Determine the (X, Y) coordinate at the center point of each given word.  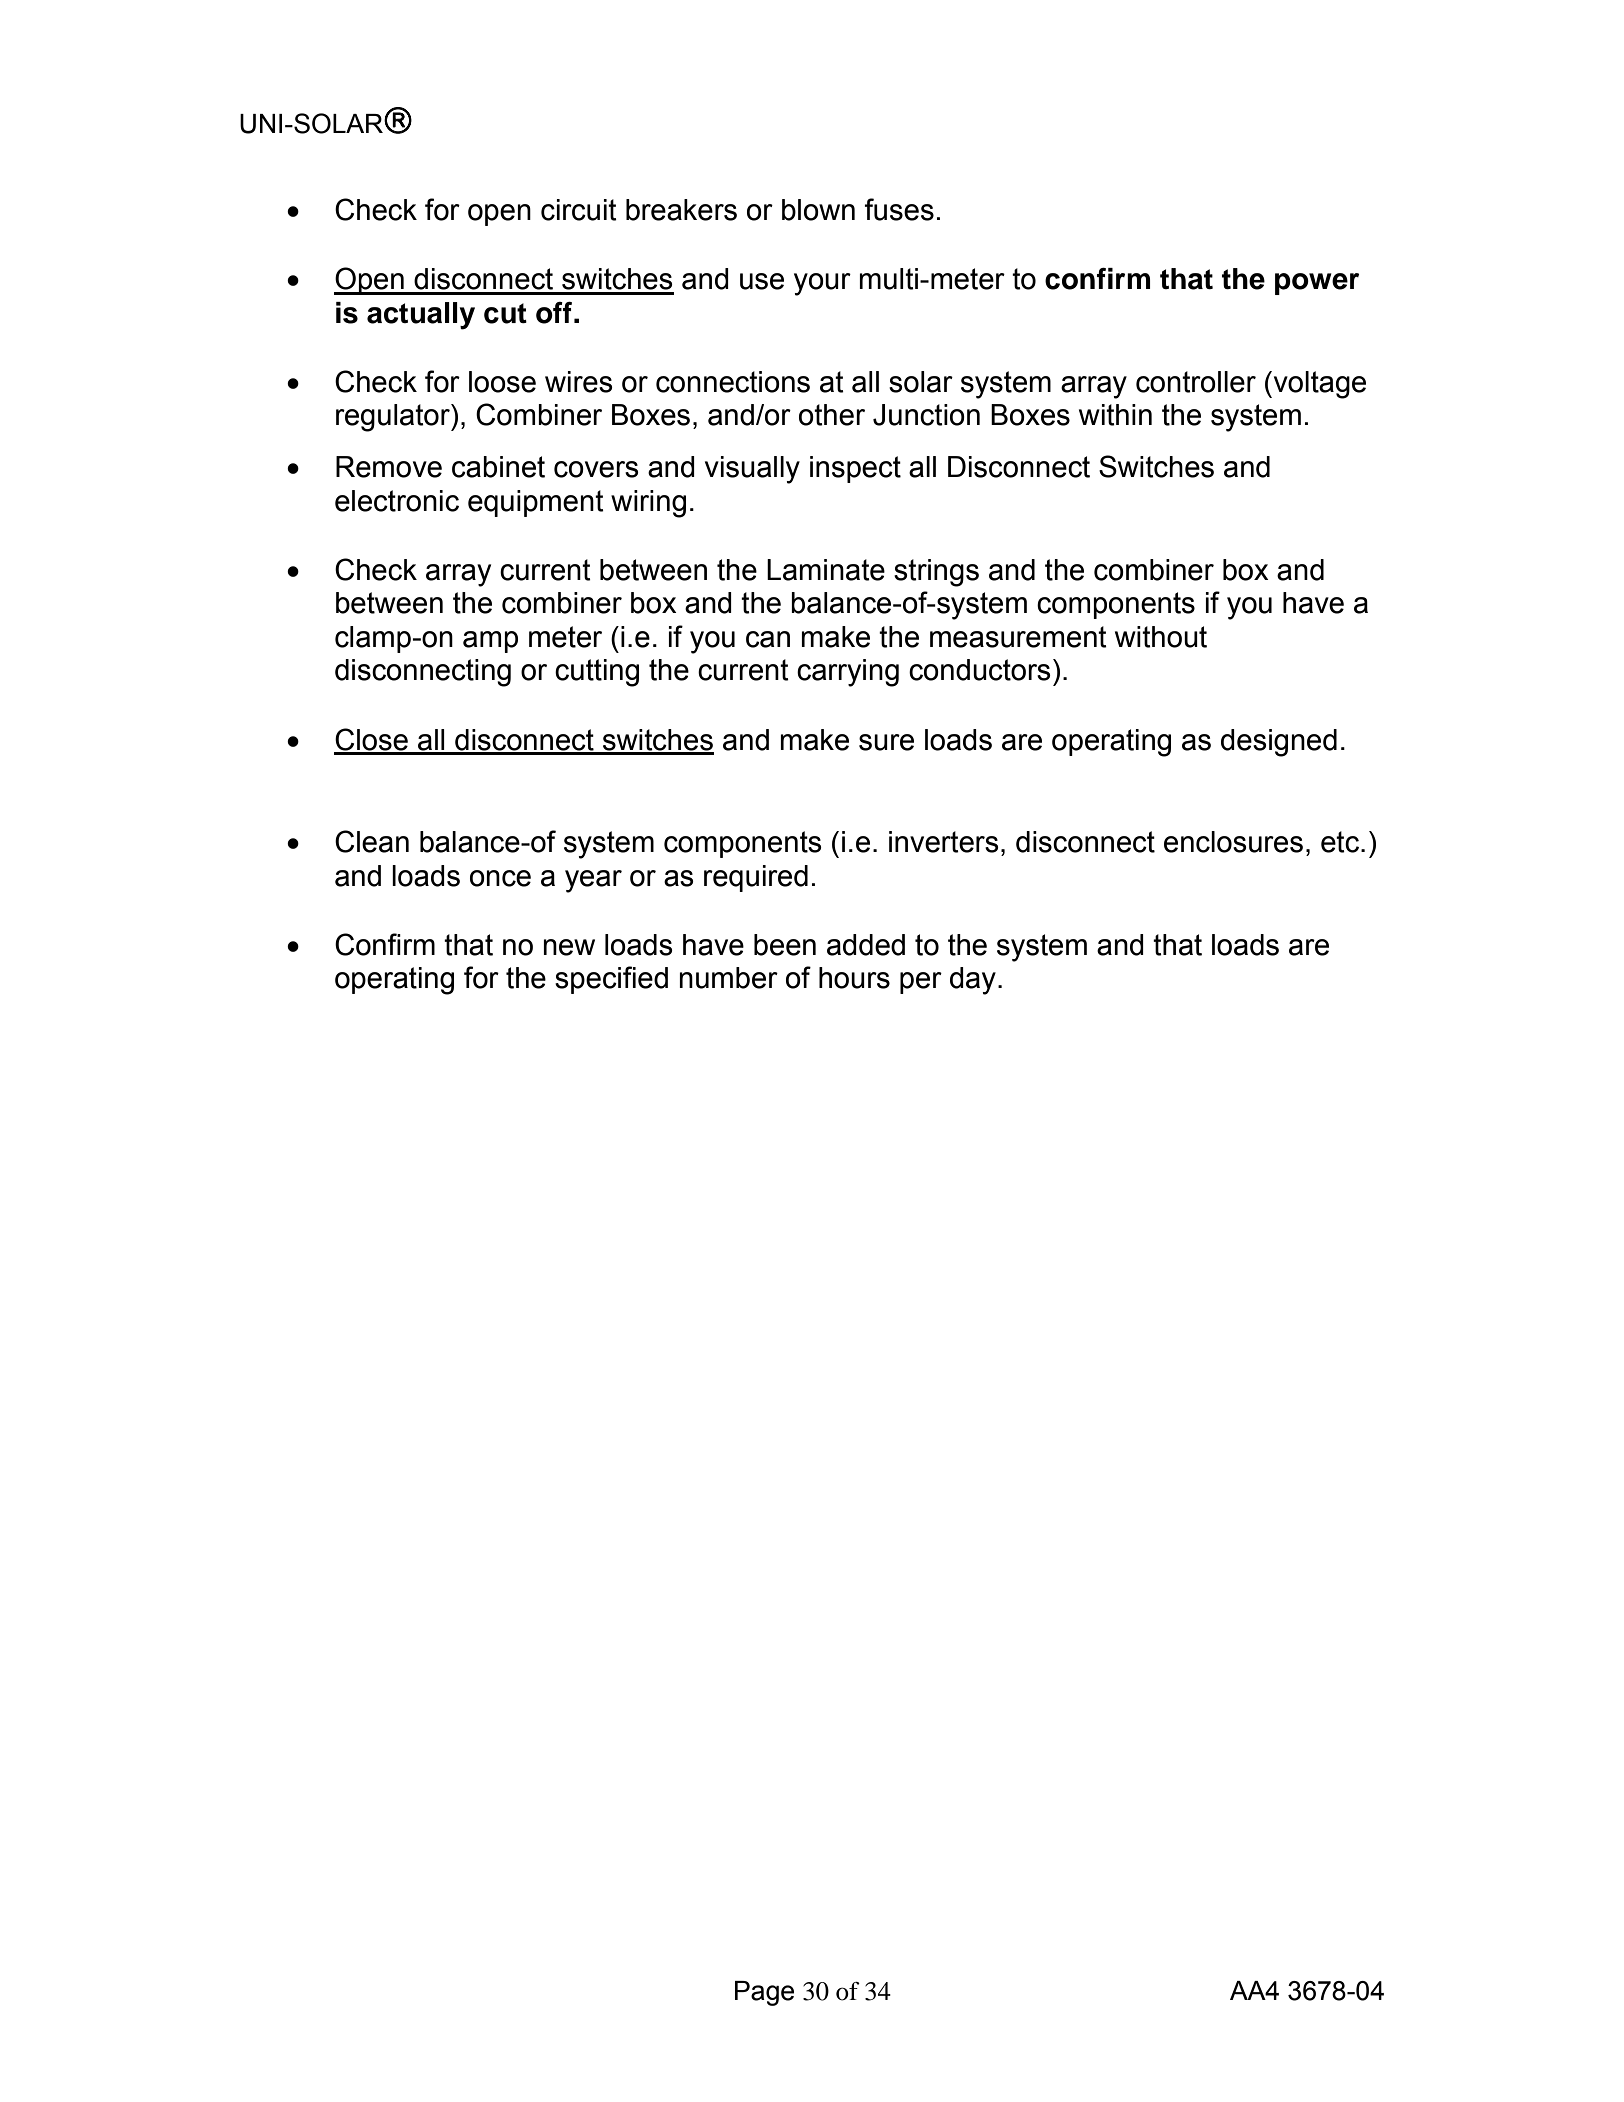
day (973, 981)
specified (611, 980)
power (1317, 284)
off (555, 313)
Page (764, 1993)
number (728, 978)
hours (854, 978)
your (822, 284)
